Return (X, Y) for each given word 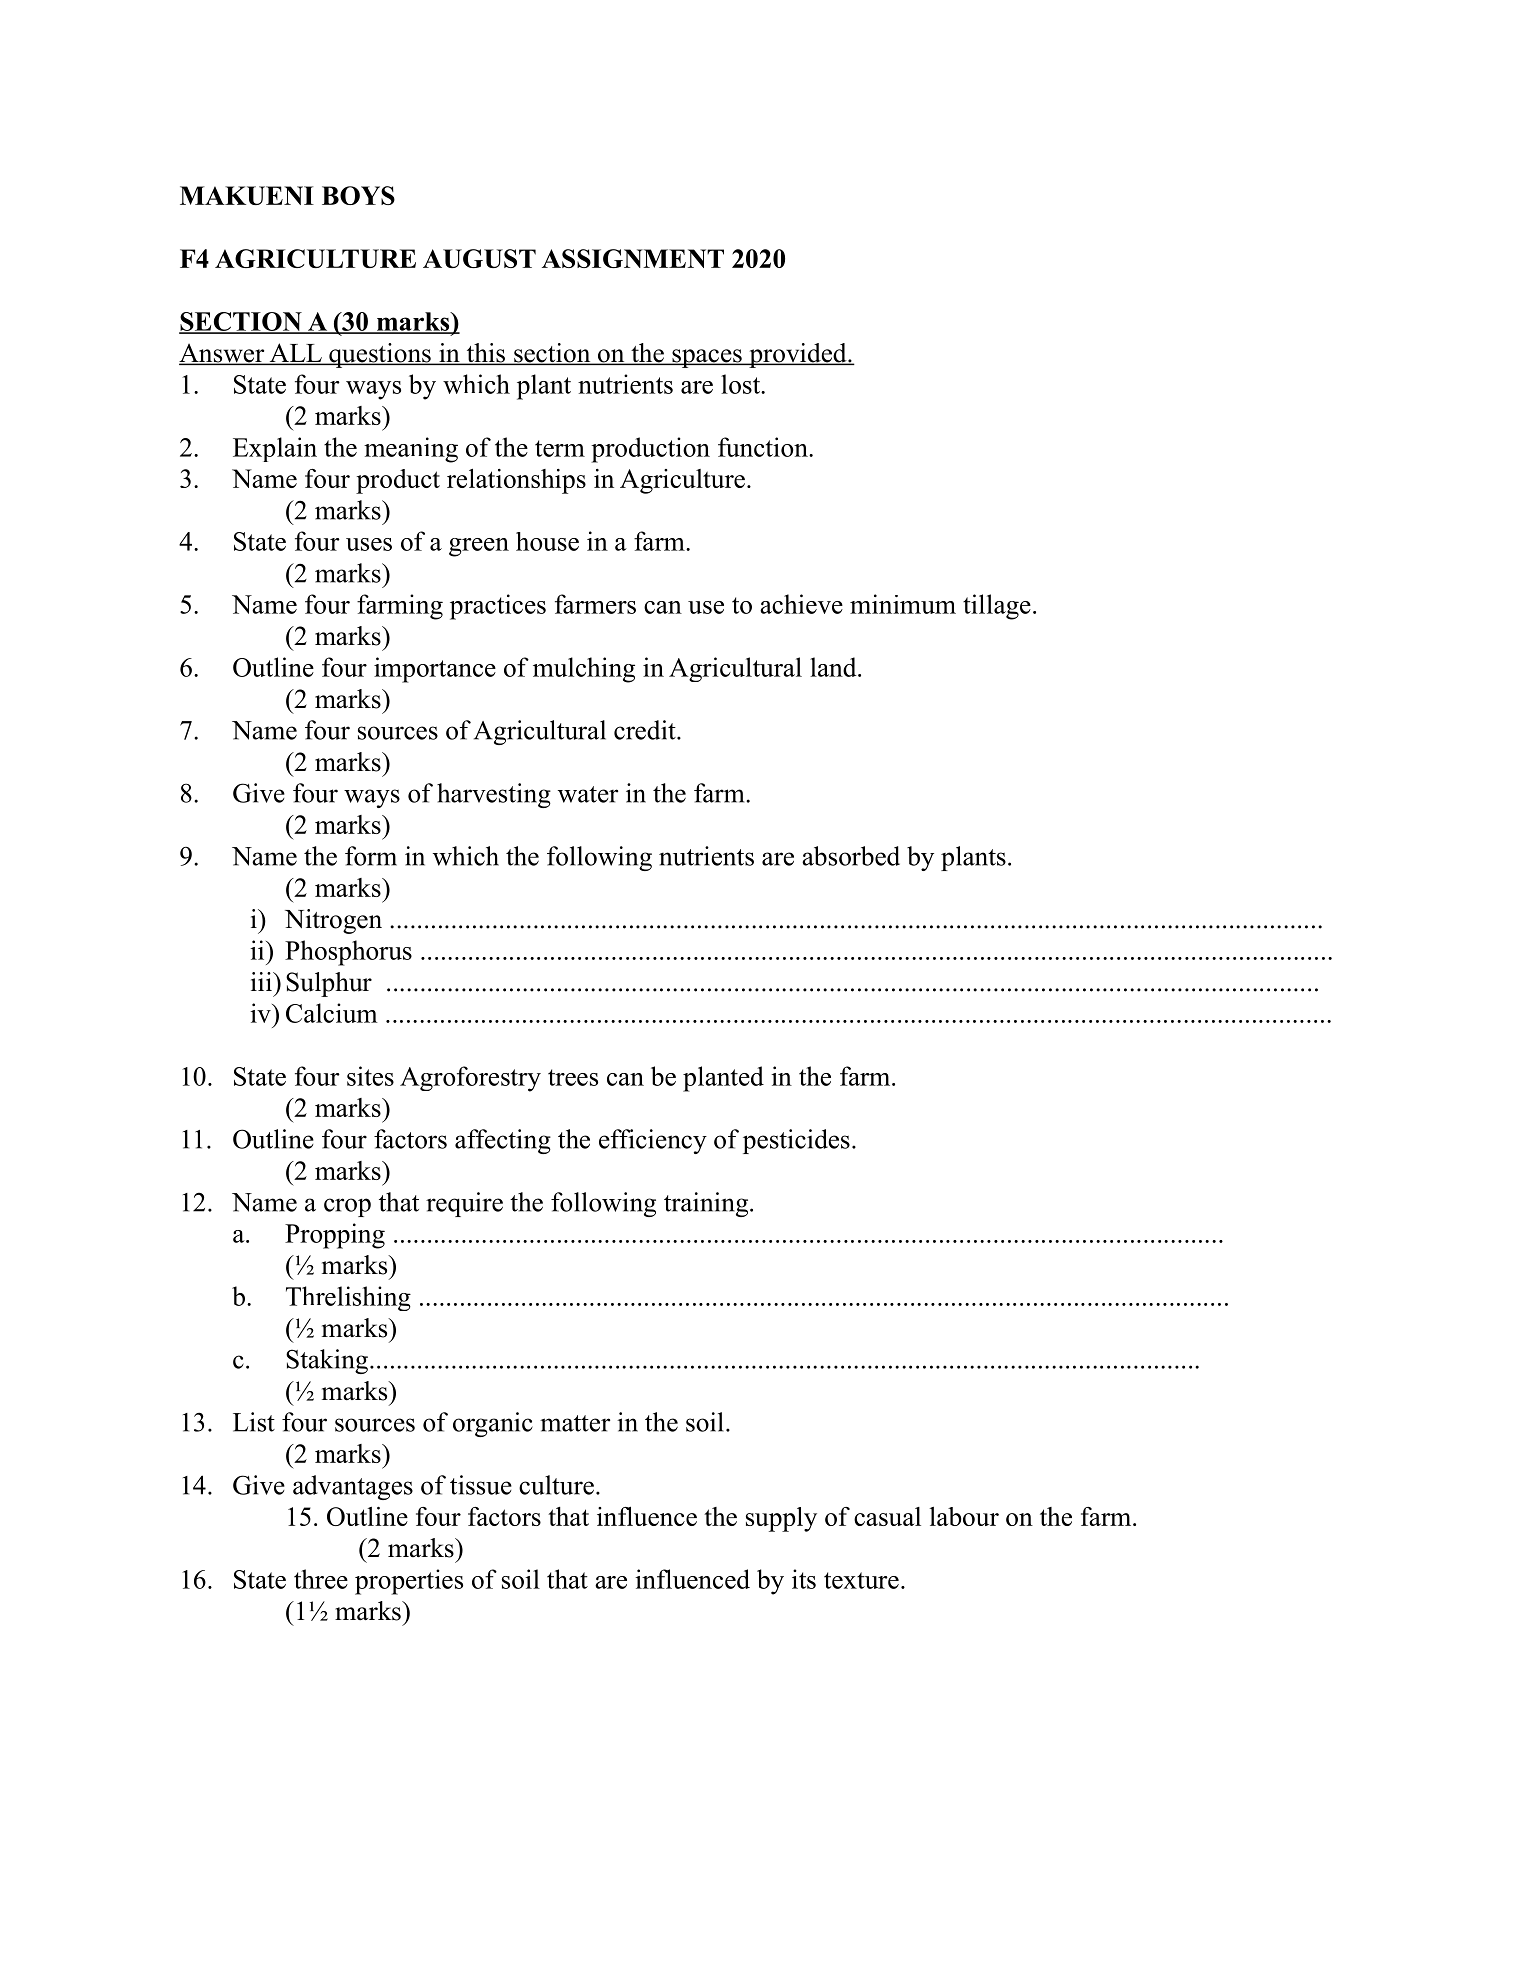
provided (798, 355)
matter (575, 1423)
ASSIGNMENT (633, 258)
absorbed (851, 856)
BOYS (358, 195)
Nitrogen (333, 921)
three (321, 1579)
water (588, 794)
